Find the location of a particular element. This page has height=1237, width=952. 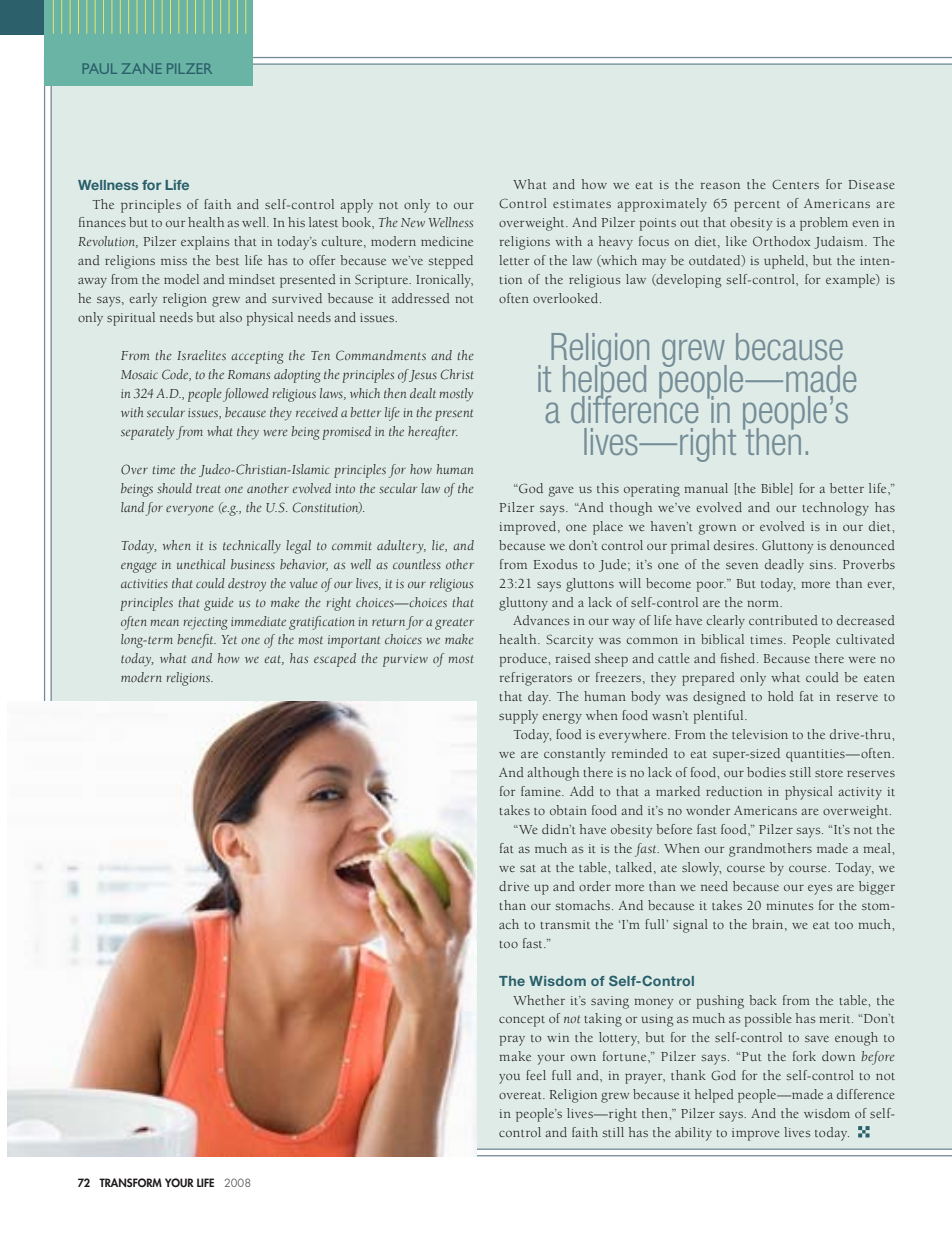

TRANSFORM is located at coordinates (130, 1182).
